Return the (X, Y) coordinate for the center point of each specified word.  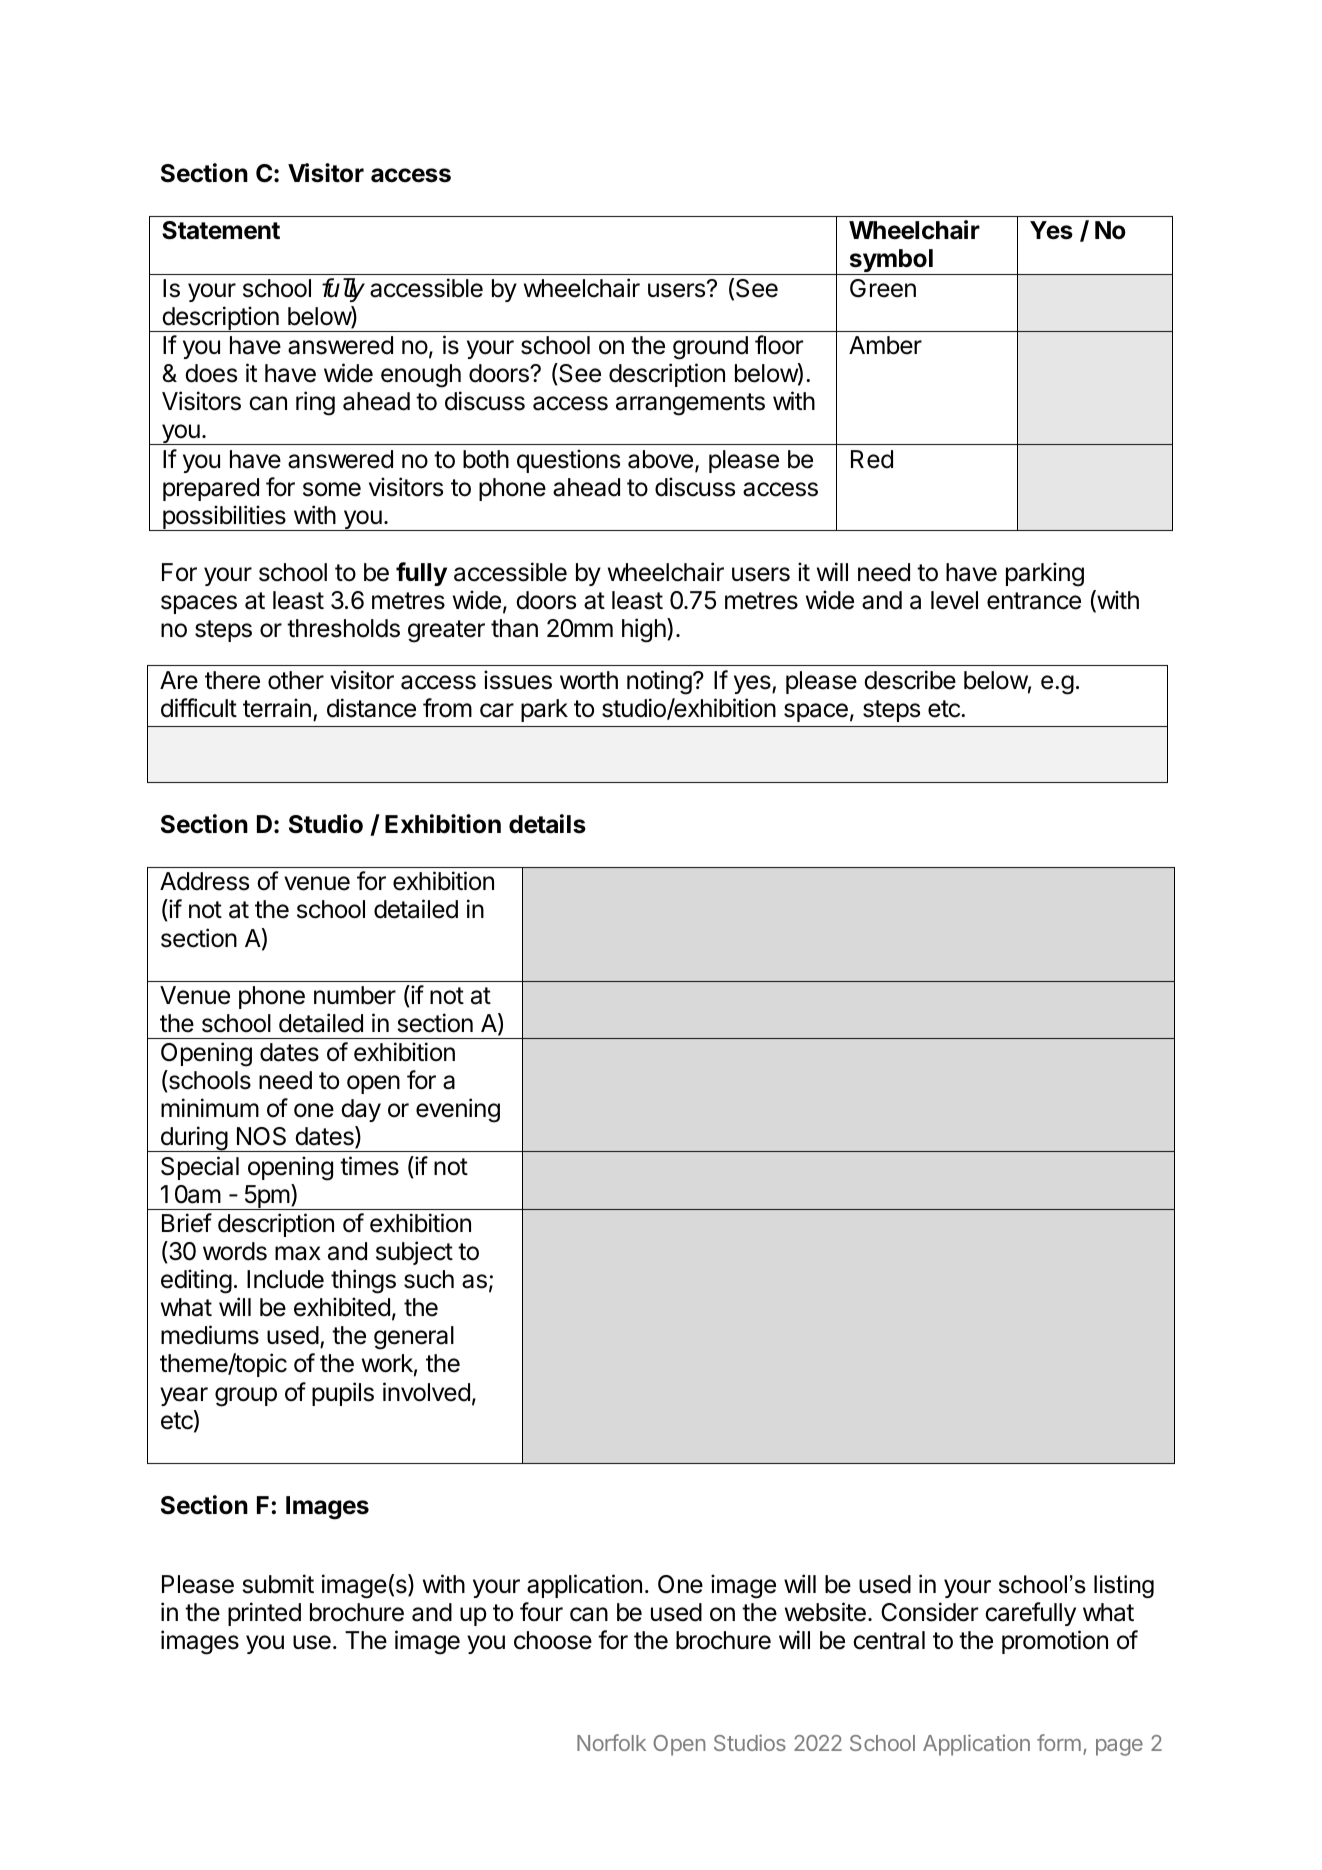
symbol (891, 262)
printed (264, 1614)
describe (910, 680)
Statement (221, 230)
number (355, 995)
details (547, 824)
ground (710, 348)
